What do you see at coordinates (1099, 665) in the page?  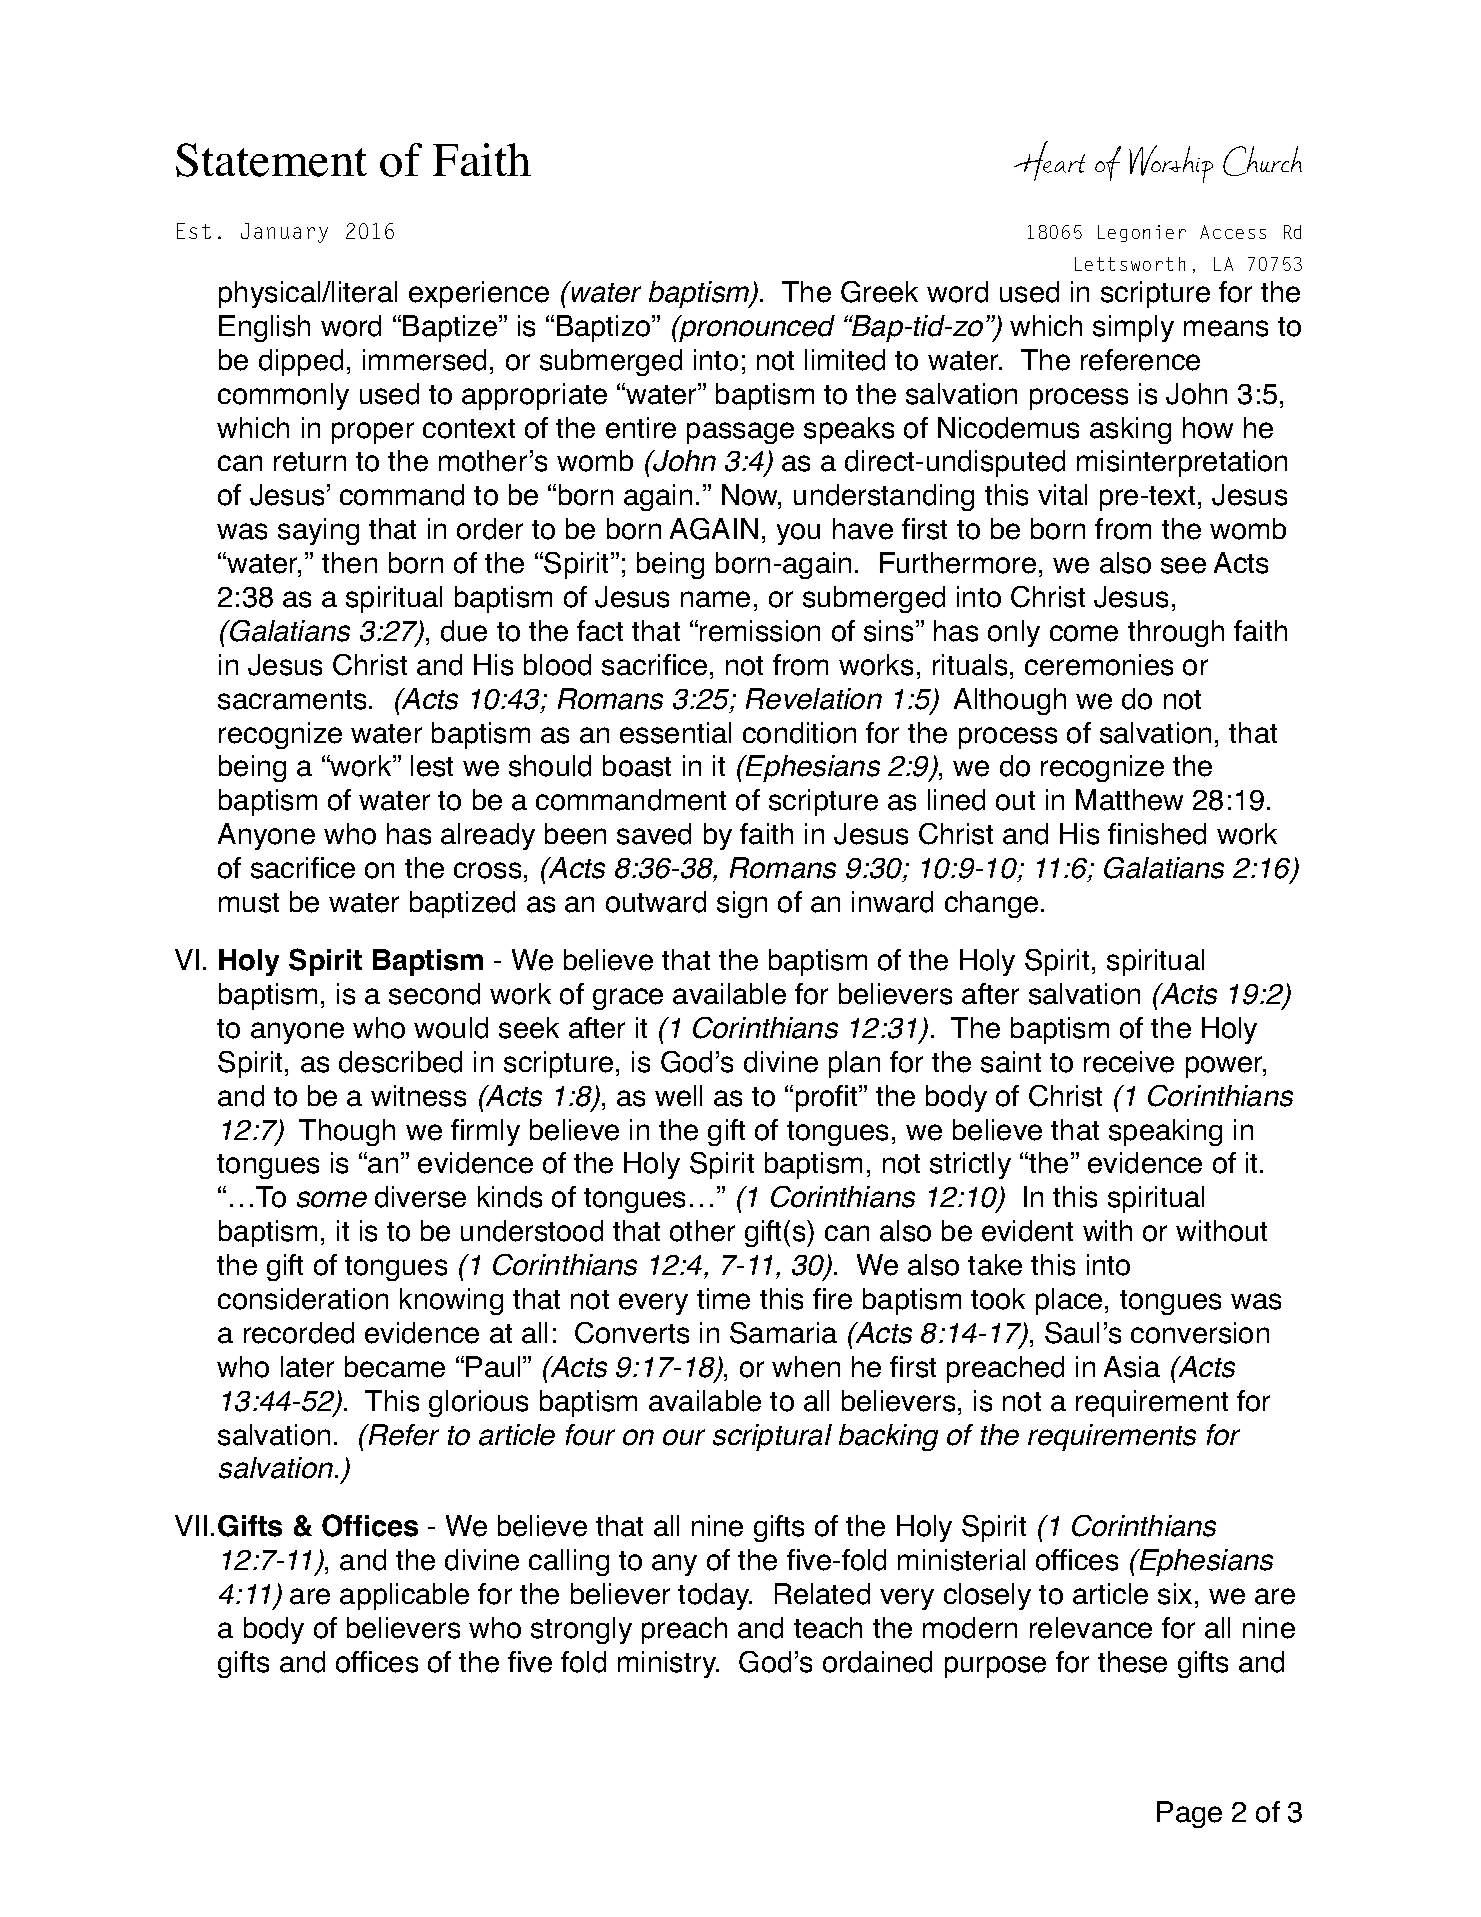 I see `ceremonies` at bounding box center [1099, 665].
